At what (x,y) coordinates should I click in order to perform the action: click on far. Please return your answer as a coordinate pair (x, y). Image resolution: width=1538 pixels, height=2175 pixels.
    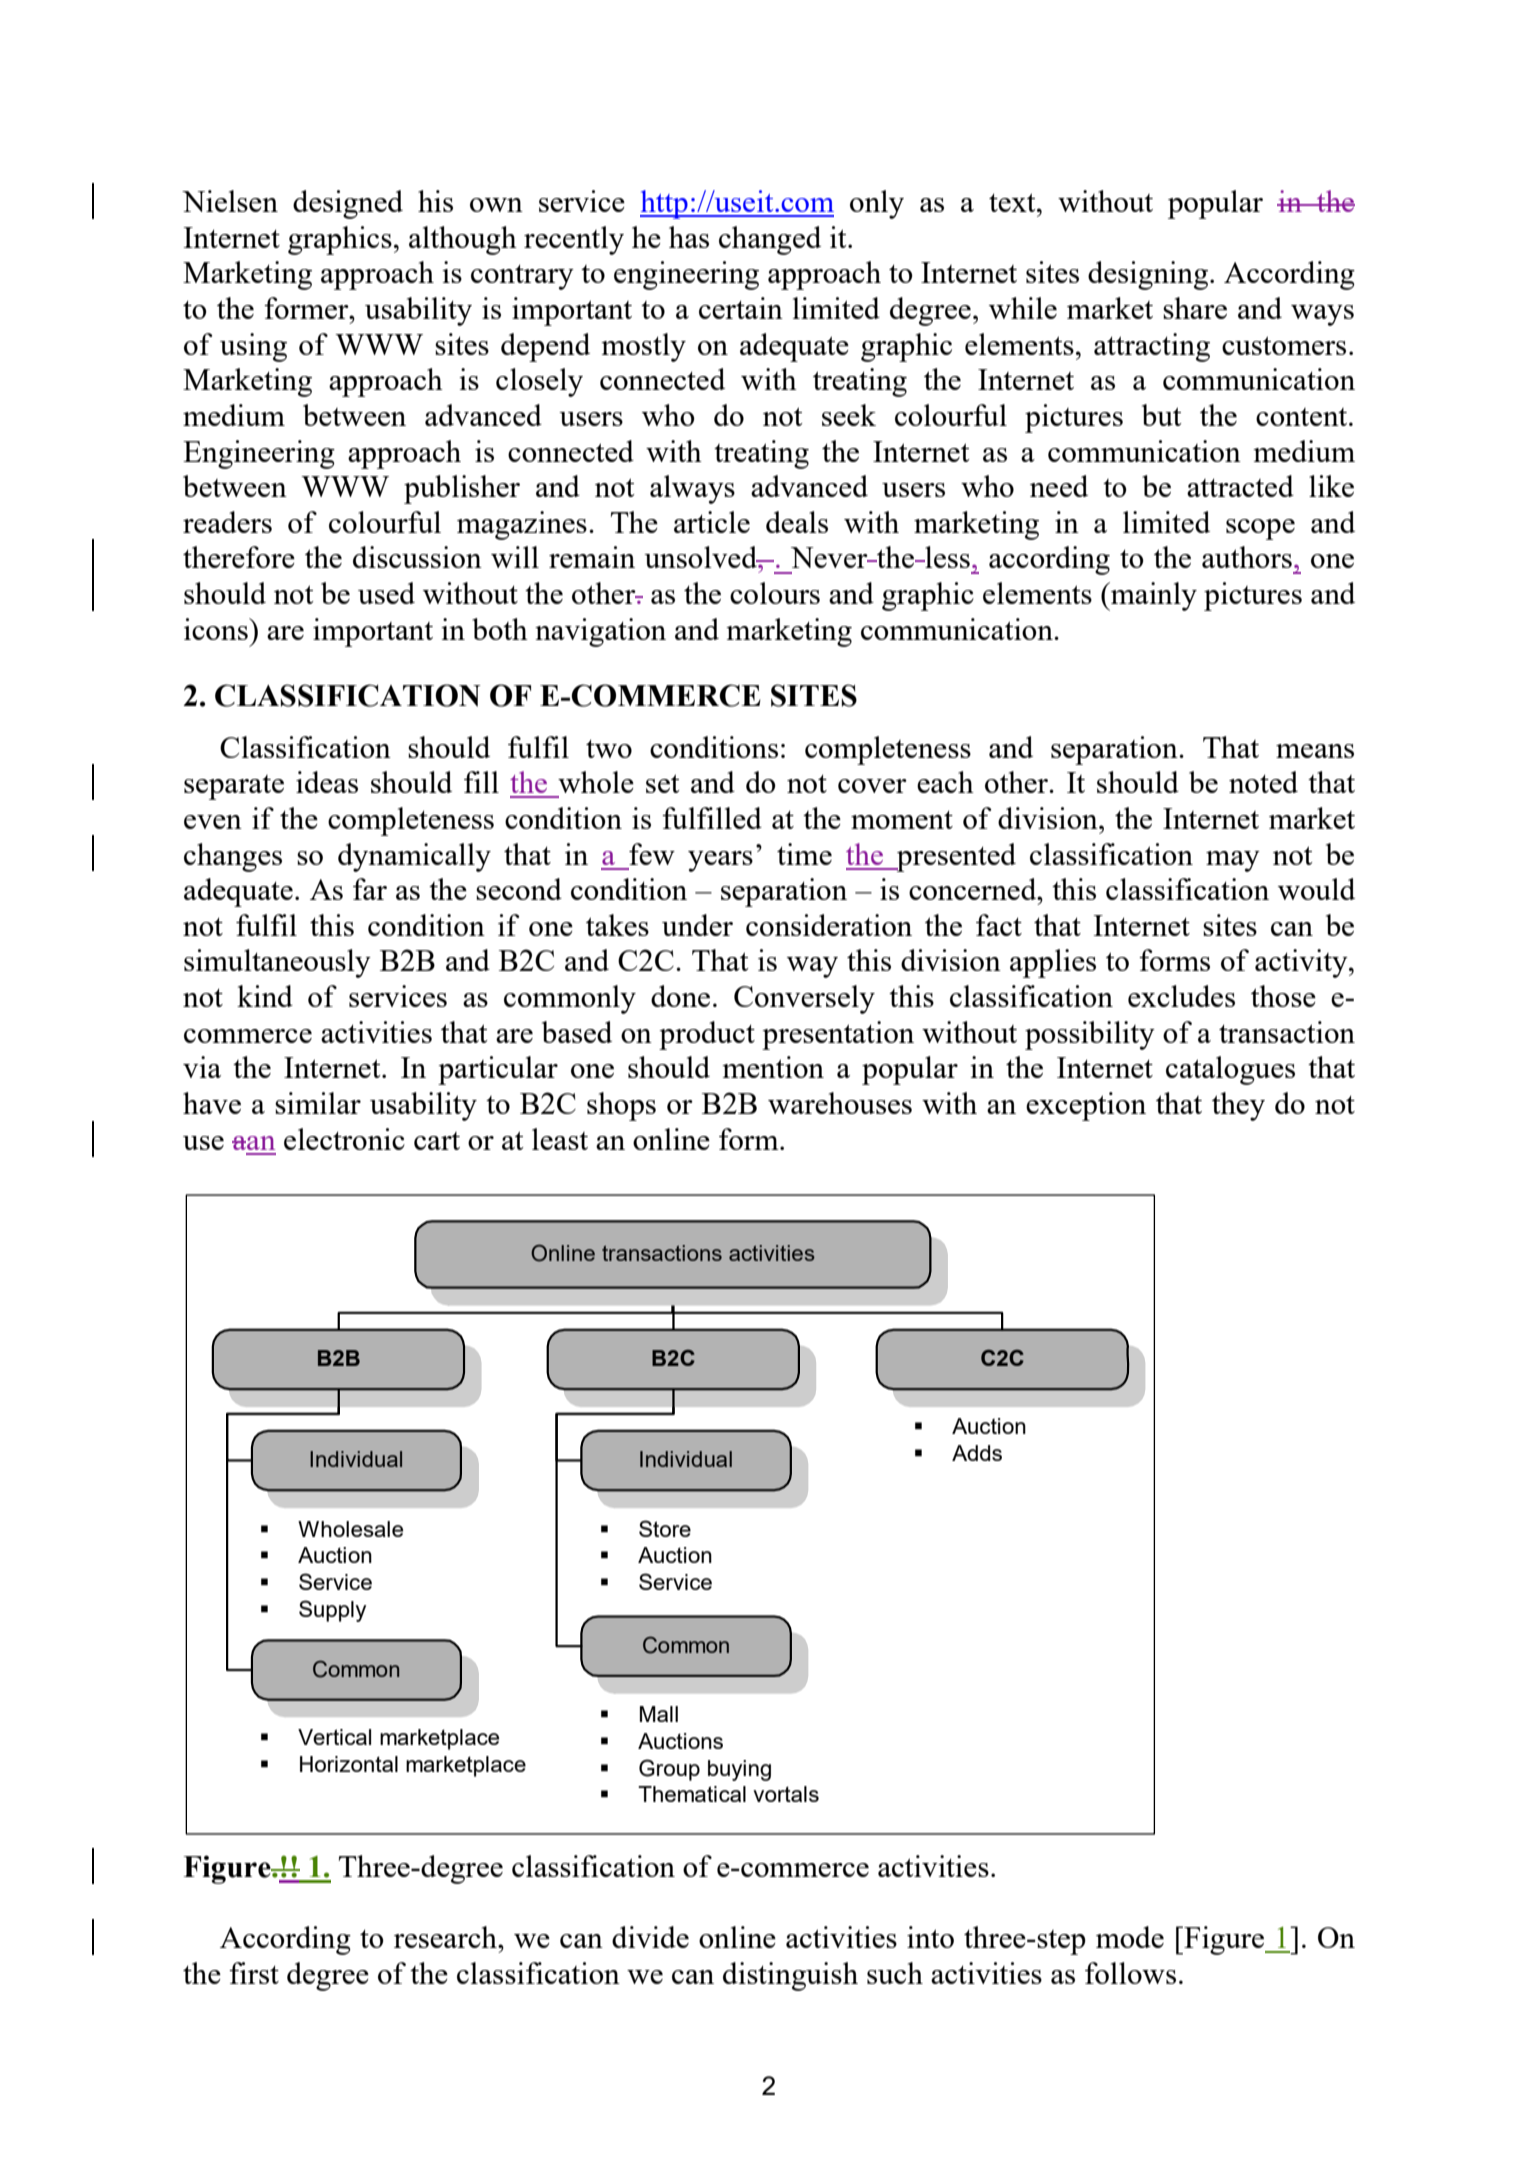
    Looking at the image, I should click on (370, 889).
